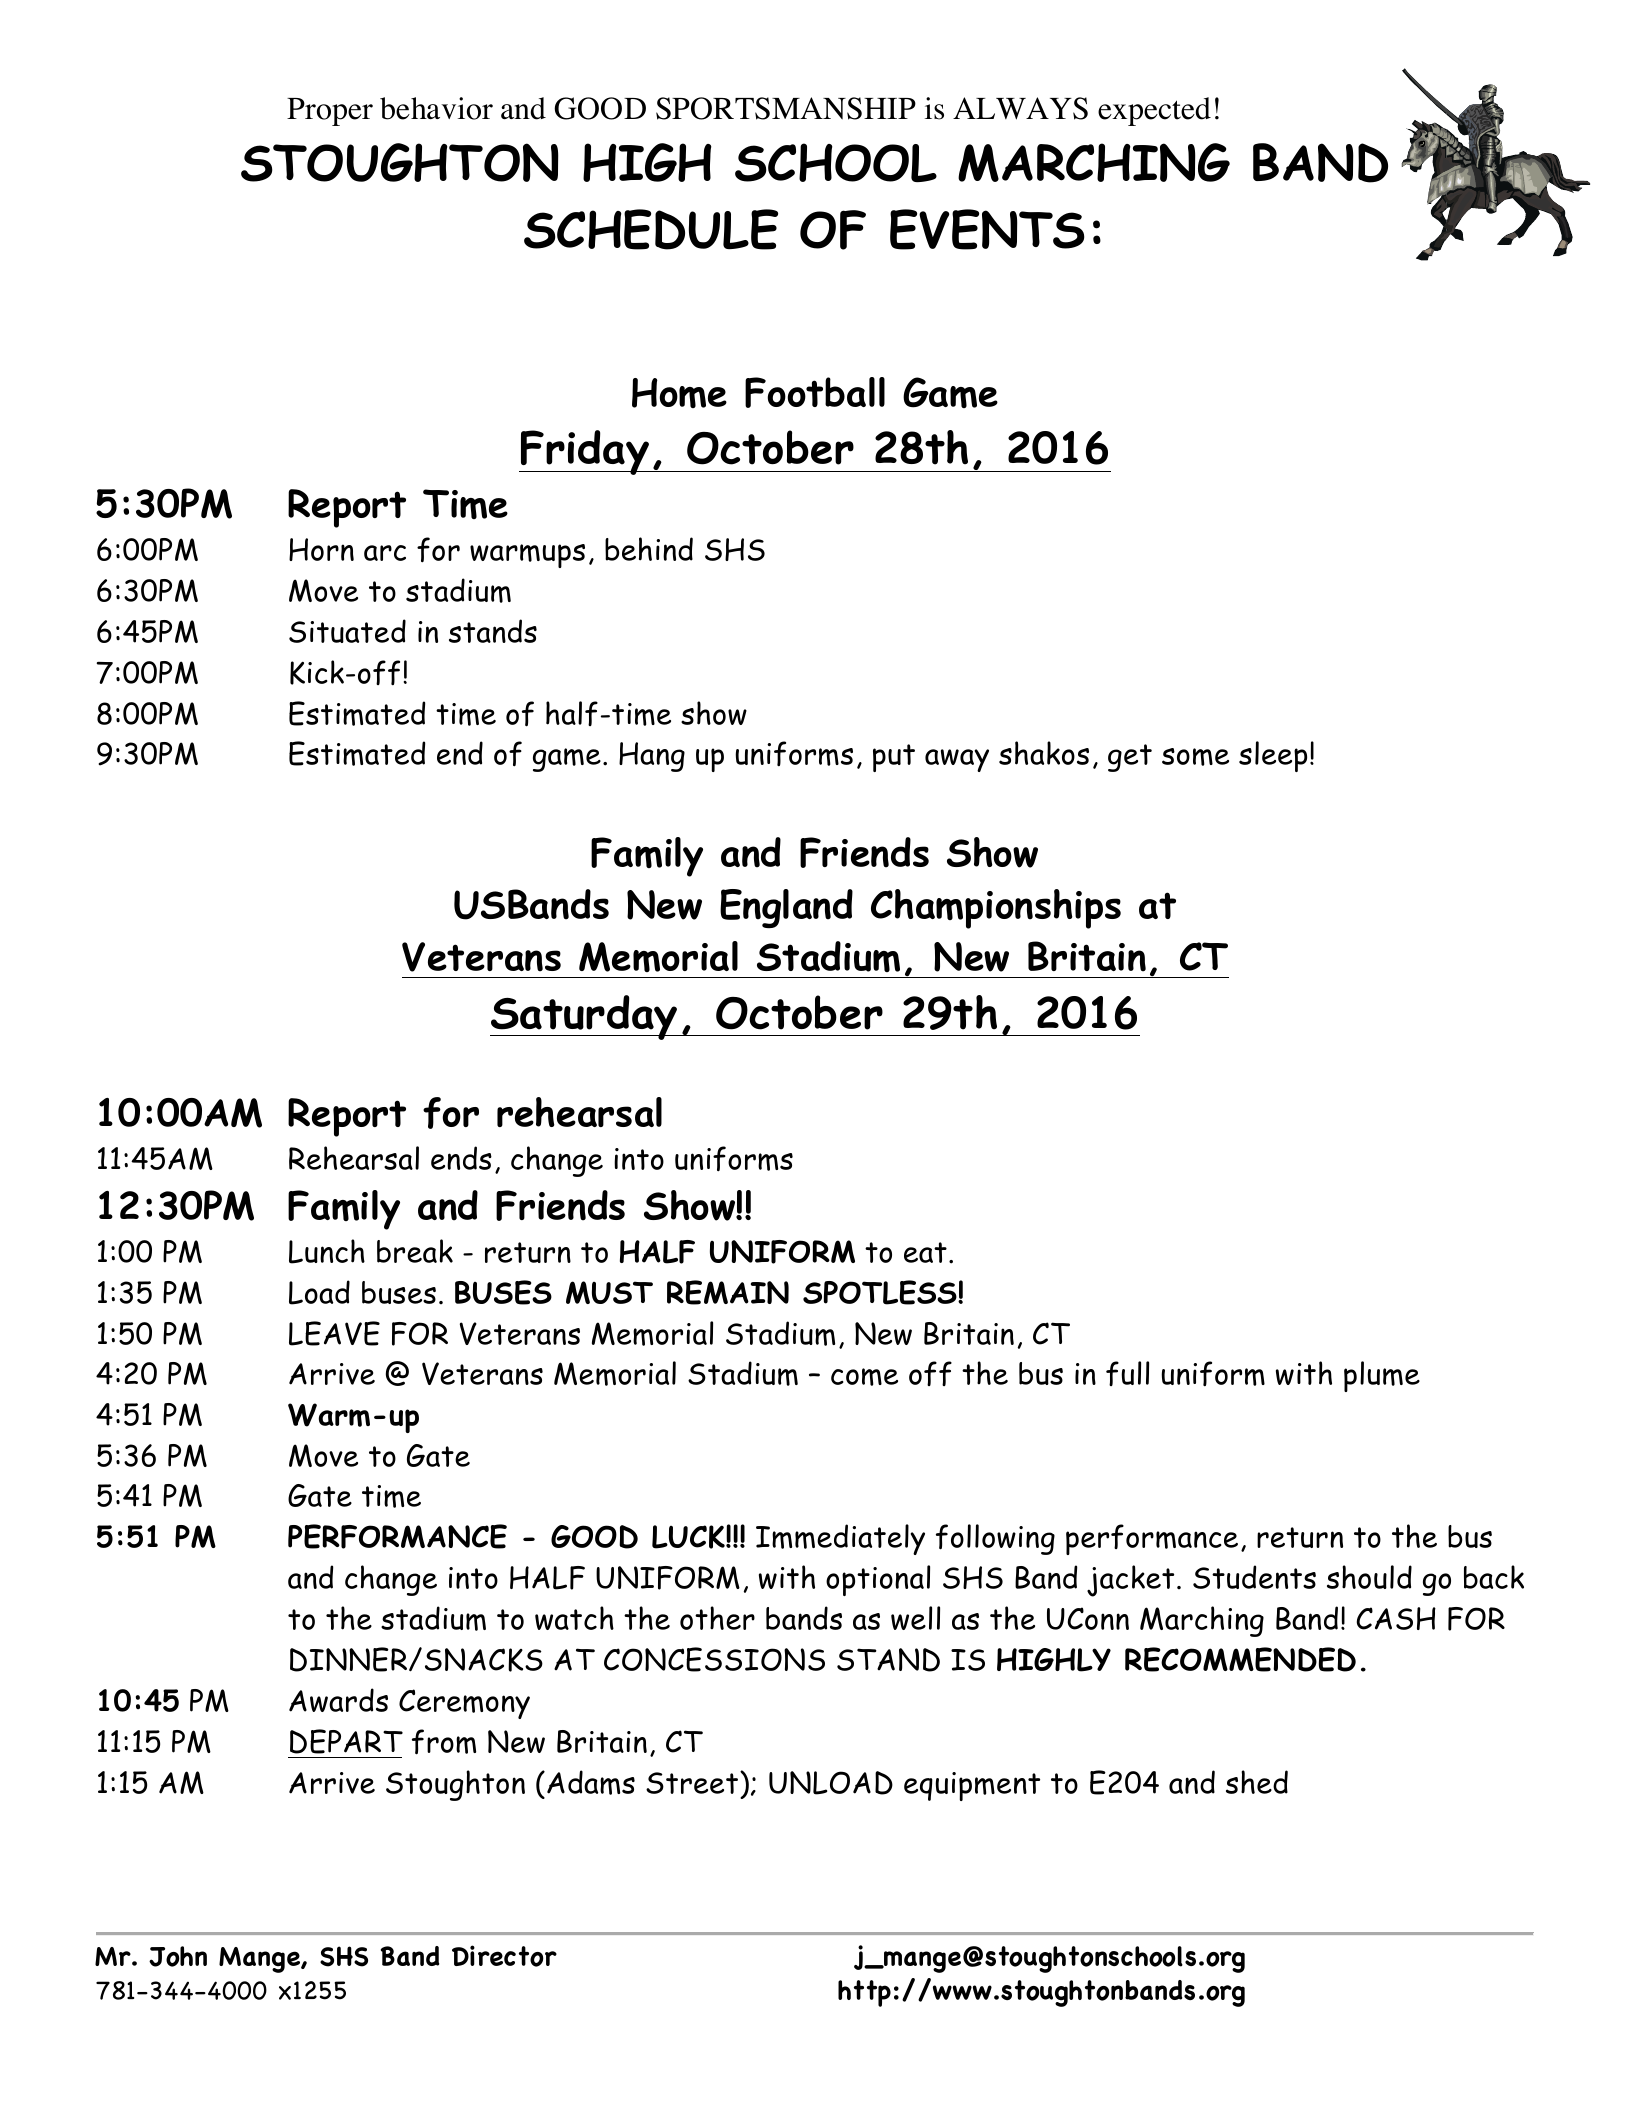 This document has height=2109, width=1630. Describe the element at coordinates (585, 1017) in the document. I see `Saturday` at that location.
